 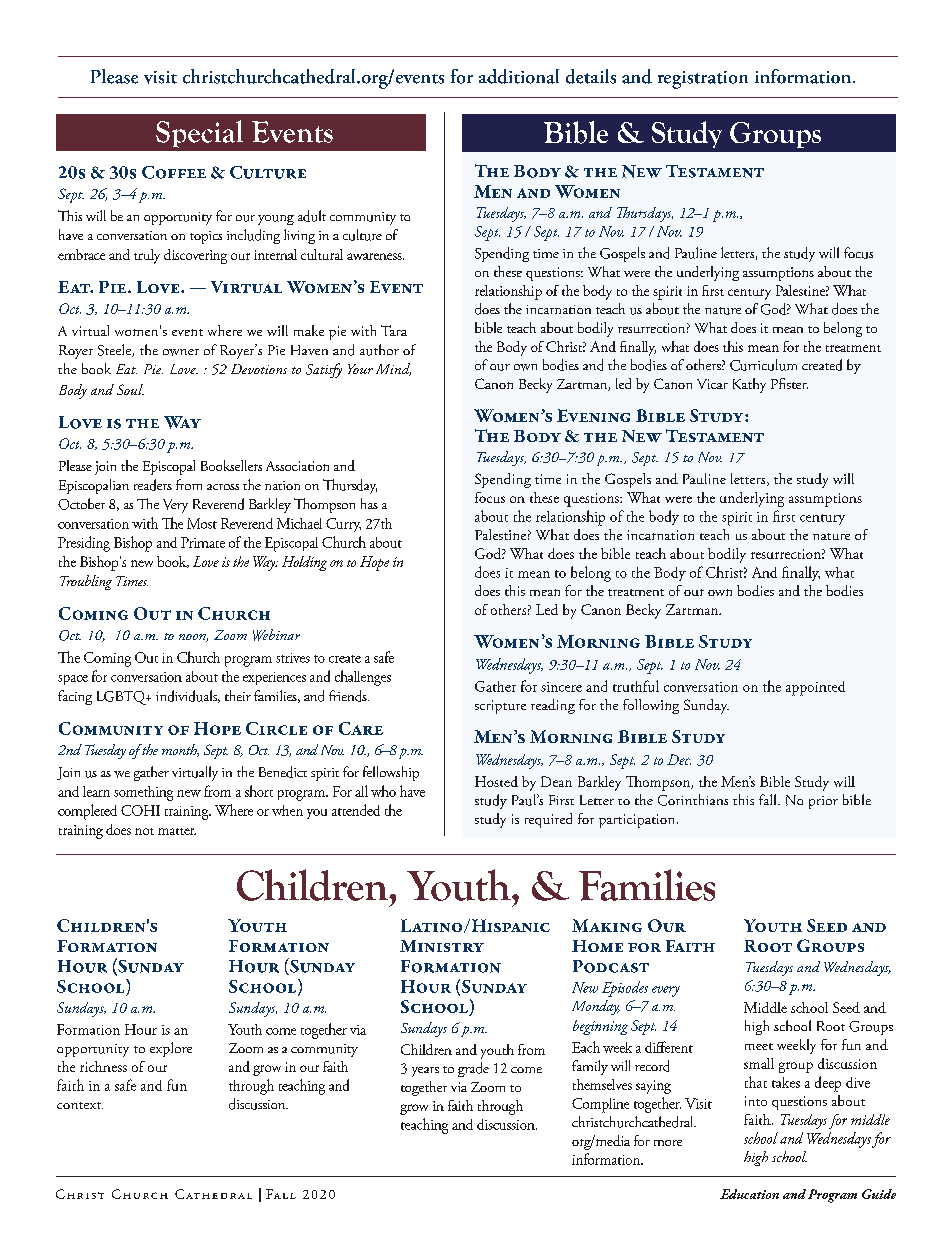 What do you see at coordinates (703, 80) in the document?
I see `registration` at bounding box center [703, 80].
